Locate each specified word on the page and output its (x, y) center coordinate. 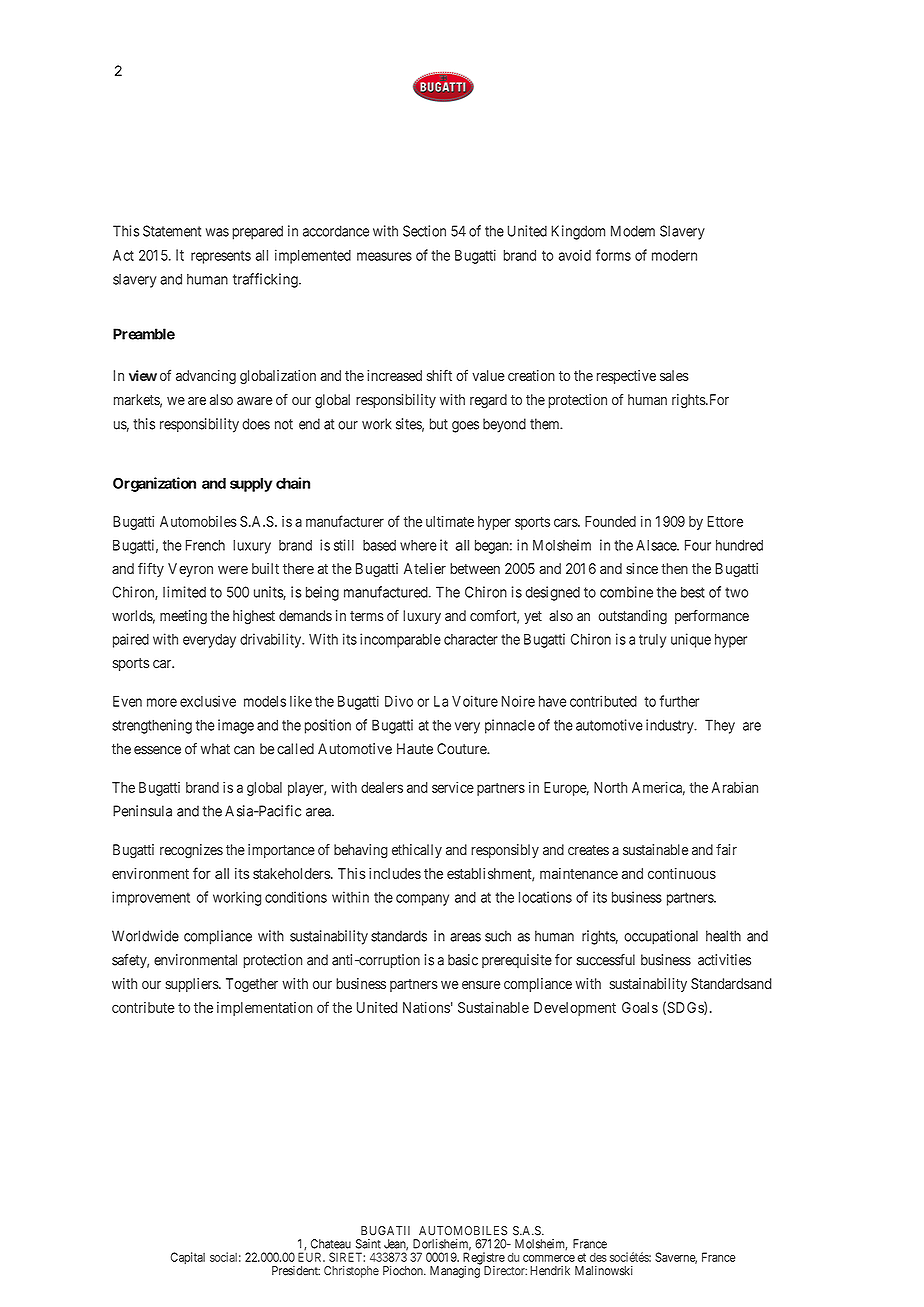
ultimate (450, 521)
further (679, 701)
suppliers (192, 985)
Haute (415, 749)
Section (424, 231)
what (215, 749)
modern (674, 255)
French (205, 545)
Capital (188, 1258)
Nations (426, 1007)
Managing (455, 1271)
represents (221, 257)
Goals (640, 1007)
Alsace (657, 545)
